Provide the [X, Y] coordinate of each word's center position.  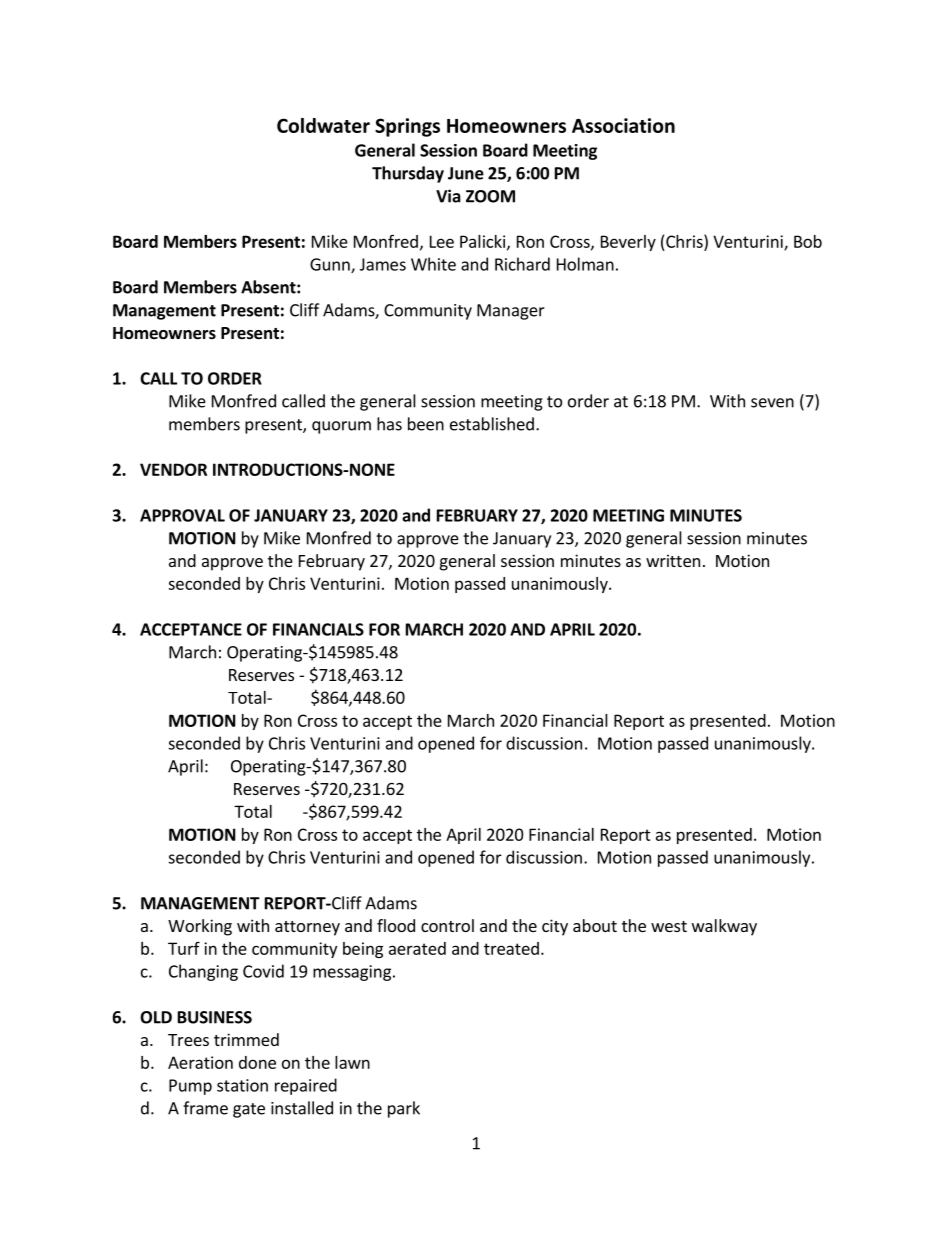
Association [623, 125]
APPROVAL [182, 515]
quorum [341, 427]
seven [772, 403]
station [242, 1085]
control [447, 925]
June [466, 173]
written [673, 560]
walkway [724, 927]
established [492, 424]
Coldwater [323, 125]
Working [200, 927]
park [404, 1109]
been [426, 424]
